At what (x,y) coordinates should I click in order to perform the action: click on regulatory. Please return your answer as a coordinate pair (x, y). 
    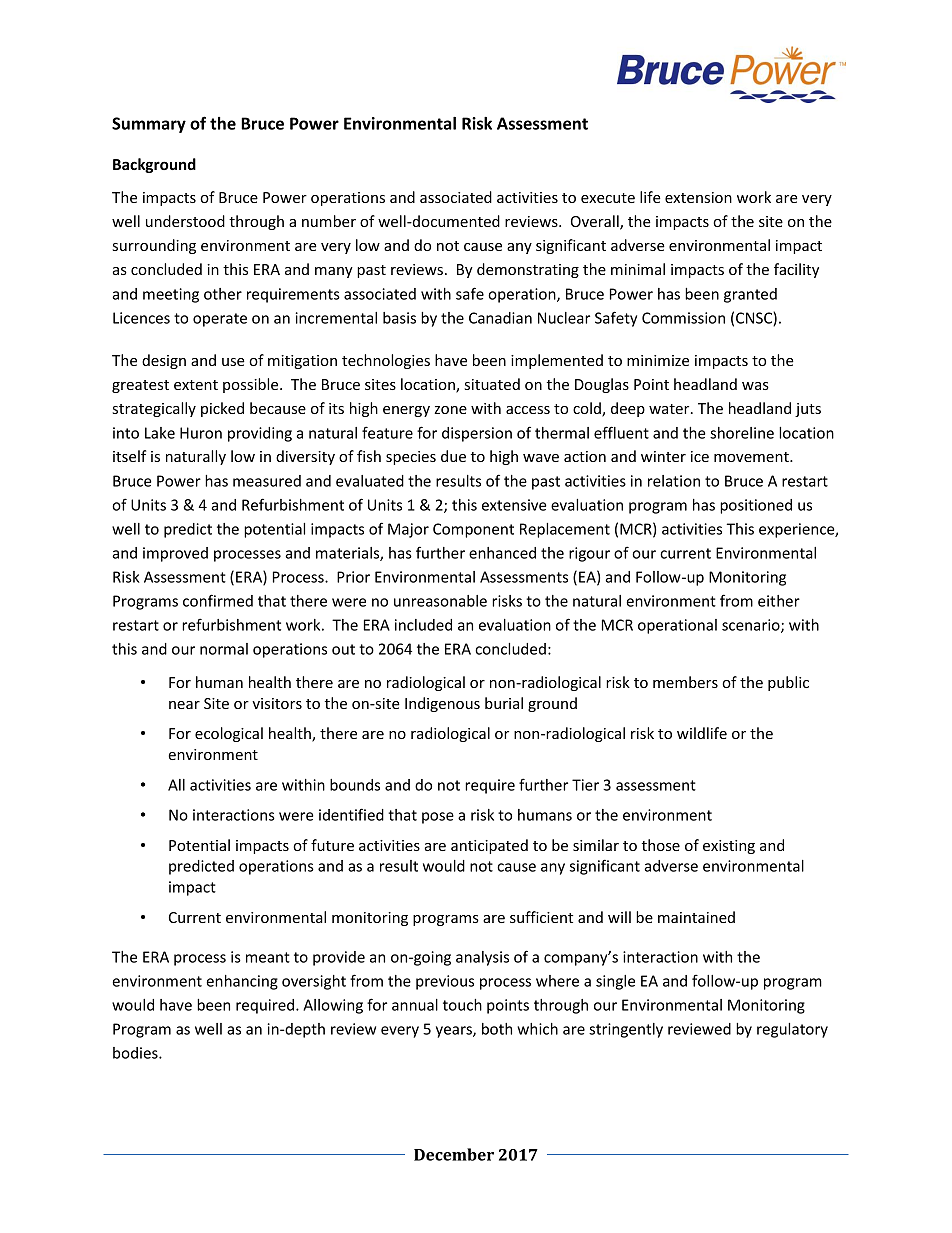
    Looking at the image, I should click on (792, 1030).
